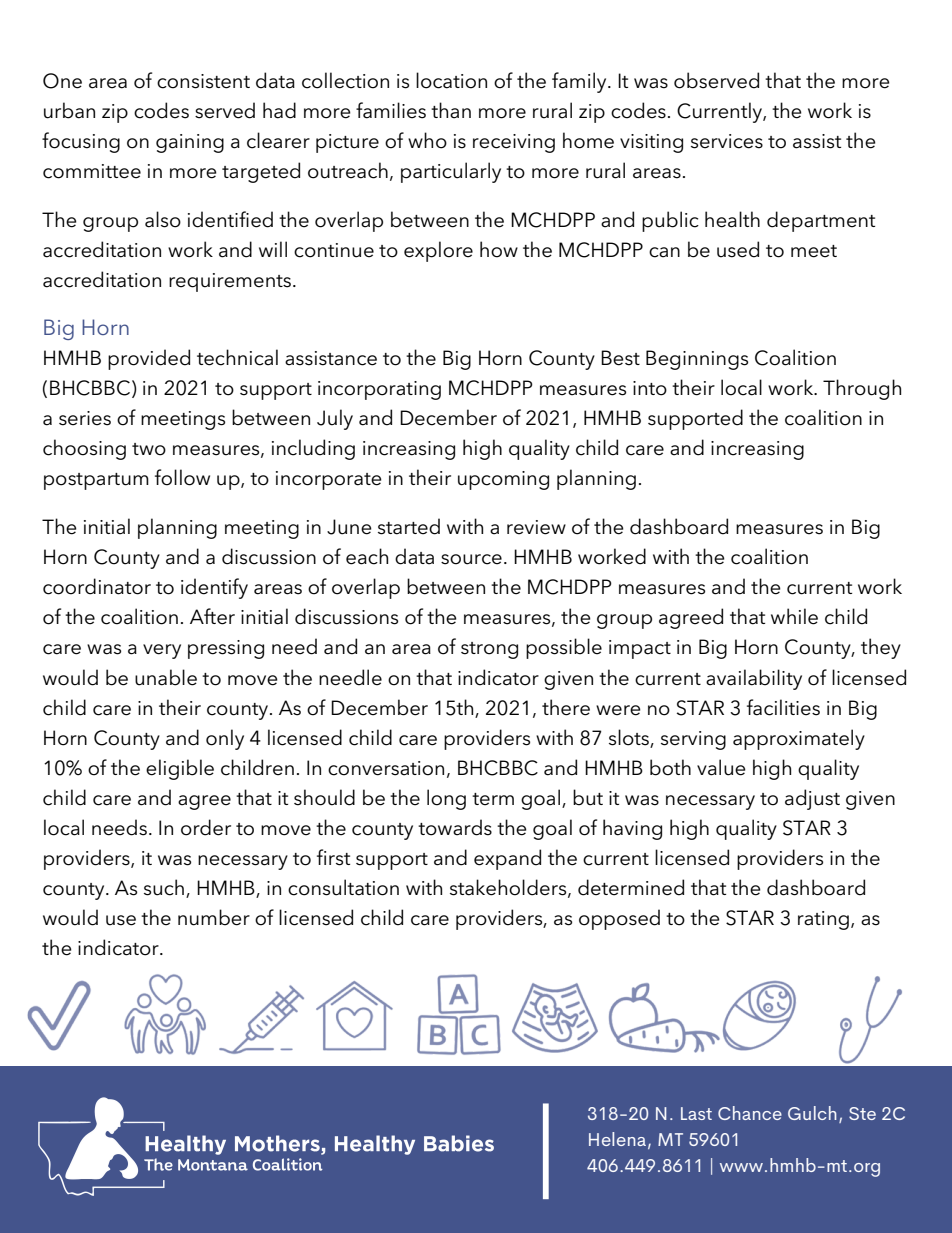 This page has width=952, height=1233. Describe the element at coordinates (451, 110) in the page. I see `than` at that location.
